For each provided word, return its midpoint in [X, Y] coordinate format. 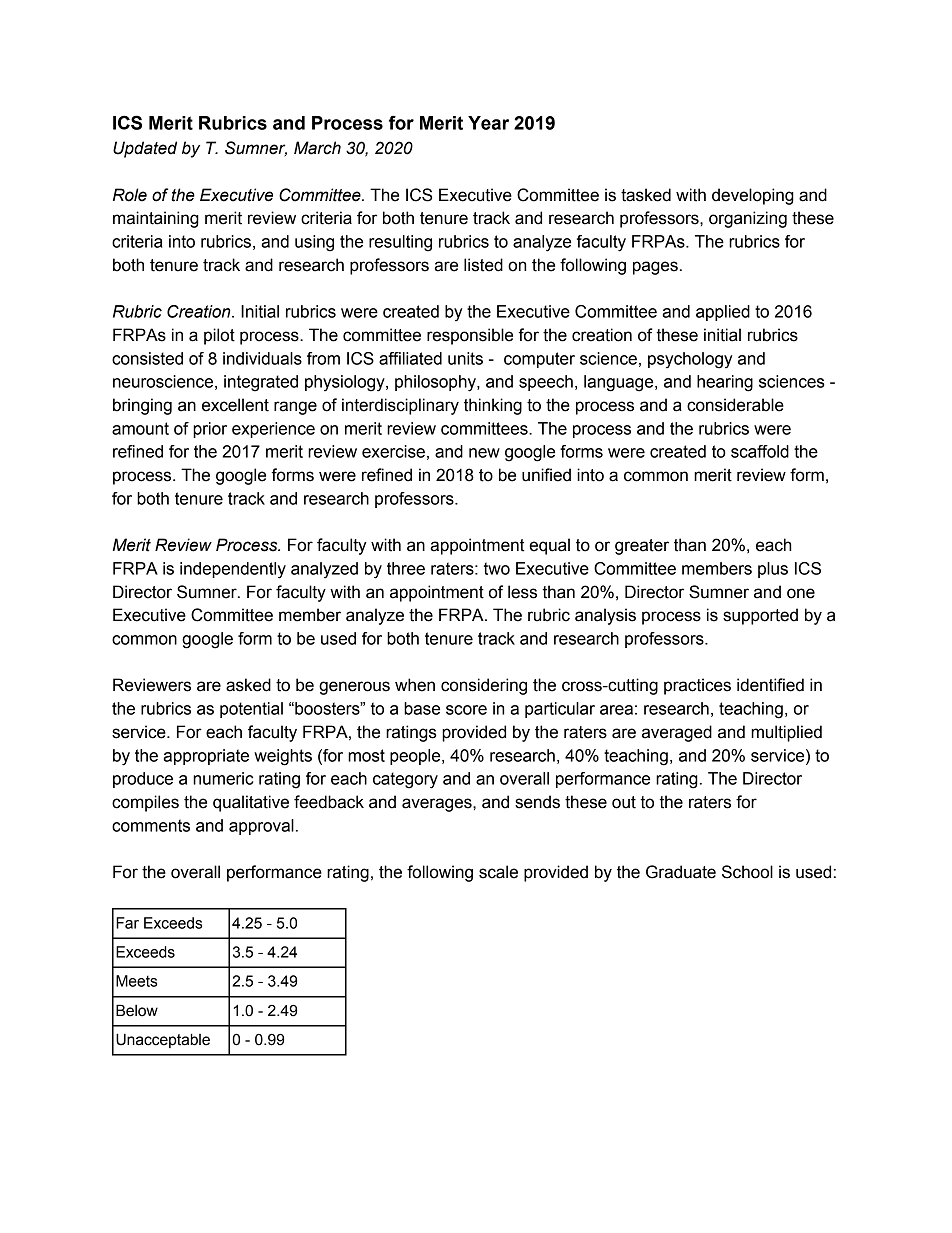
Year [488, 123]
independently [233, 570]
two [497, 568]
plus [773, 570]
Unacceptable [163, 1040]
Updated [145, 149]
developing [753, 196]
